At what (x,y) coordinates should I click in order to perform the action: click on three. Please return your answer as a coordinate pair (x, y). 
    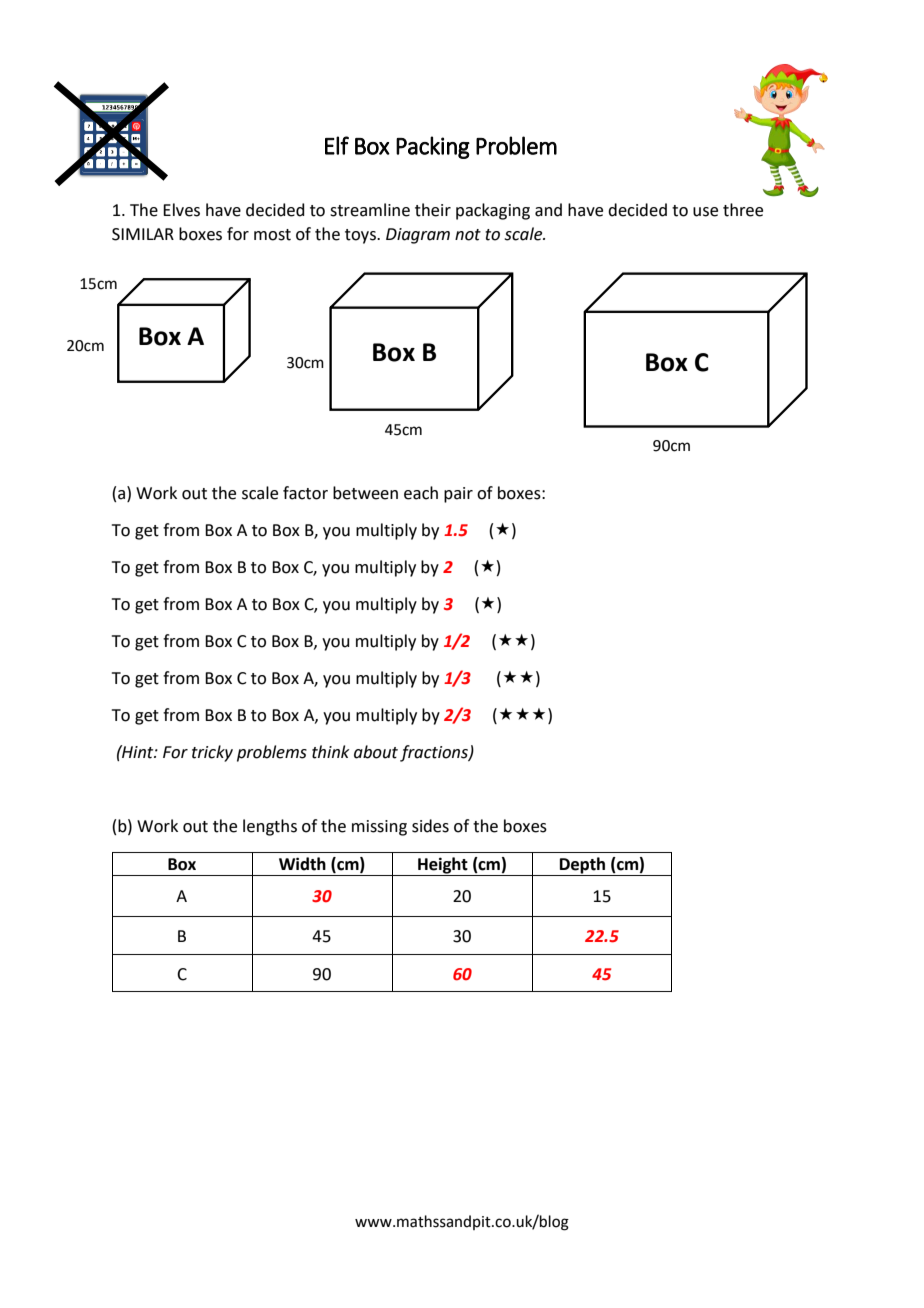
    Looking at the image, I should click on (743, 210).
